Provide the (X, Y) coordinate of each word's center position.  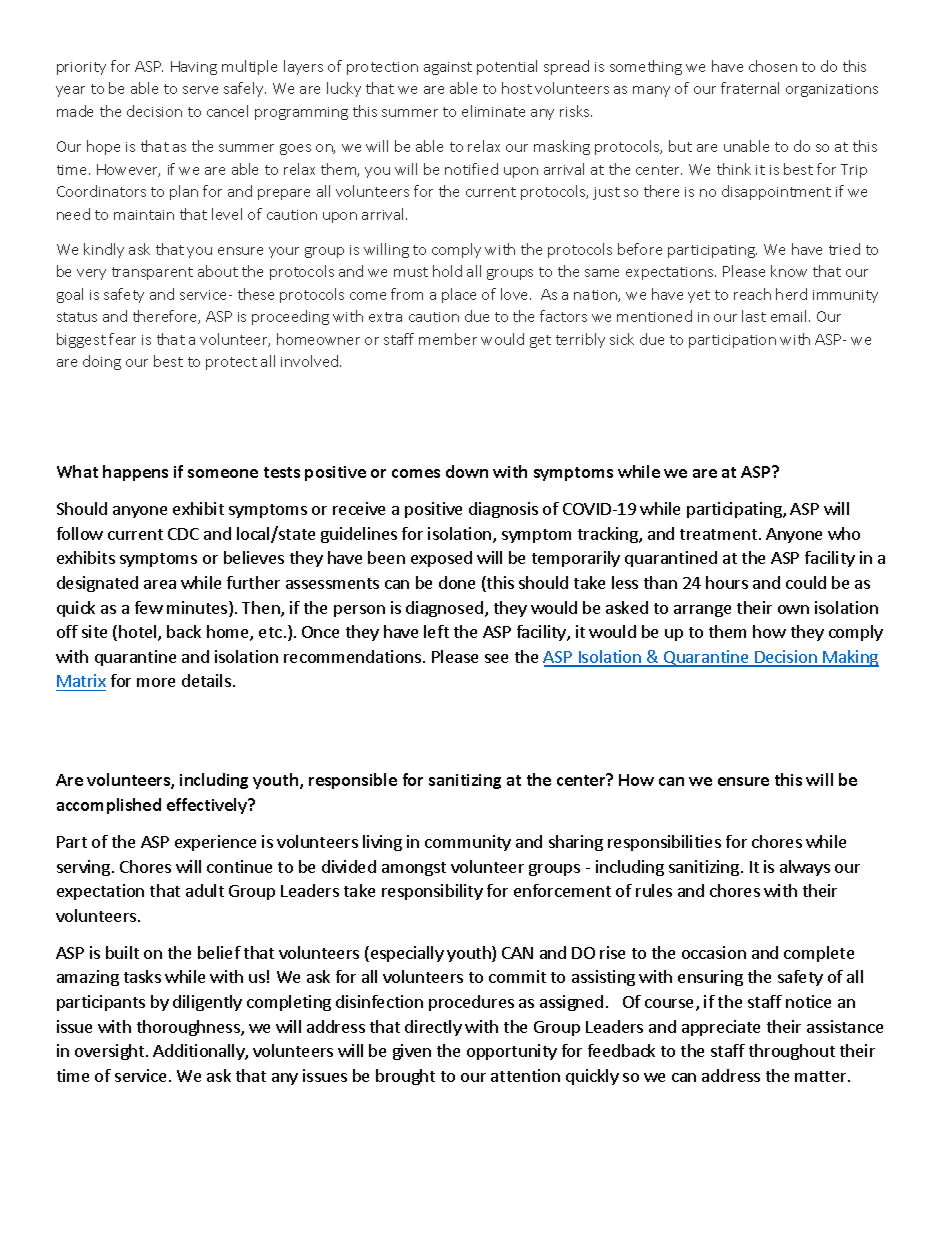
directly (433, 1028)
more (156, 682)
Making (850, 658)
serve (200, 90)
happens (135, 473)
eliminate (493, 111)
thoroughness (189, 1028)
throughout (792, 1052)
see (496, 658)
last (754, 316)
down (467, 471)
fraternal (750, 88)
